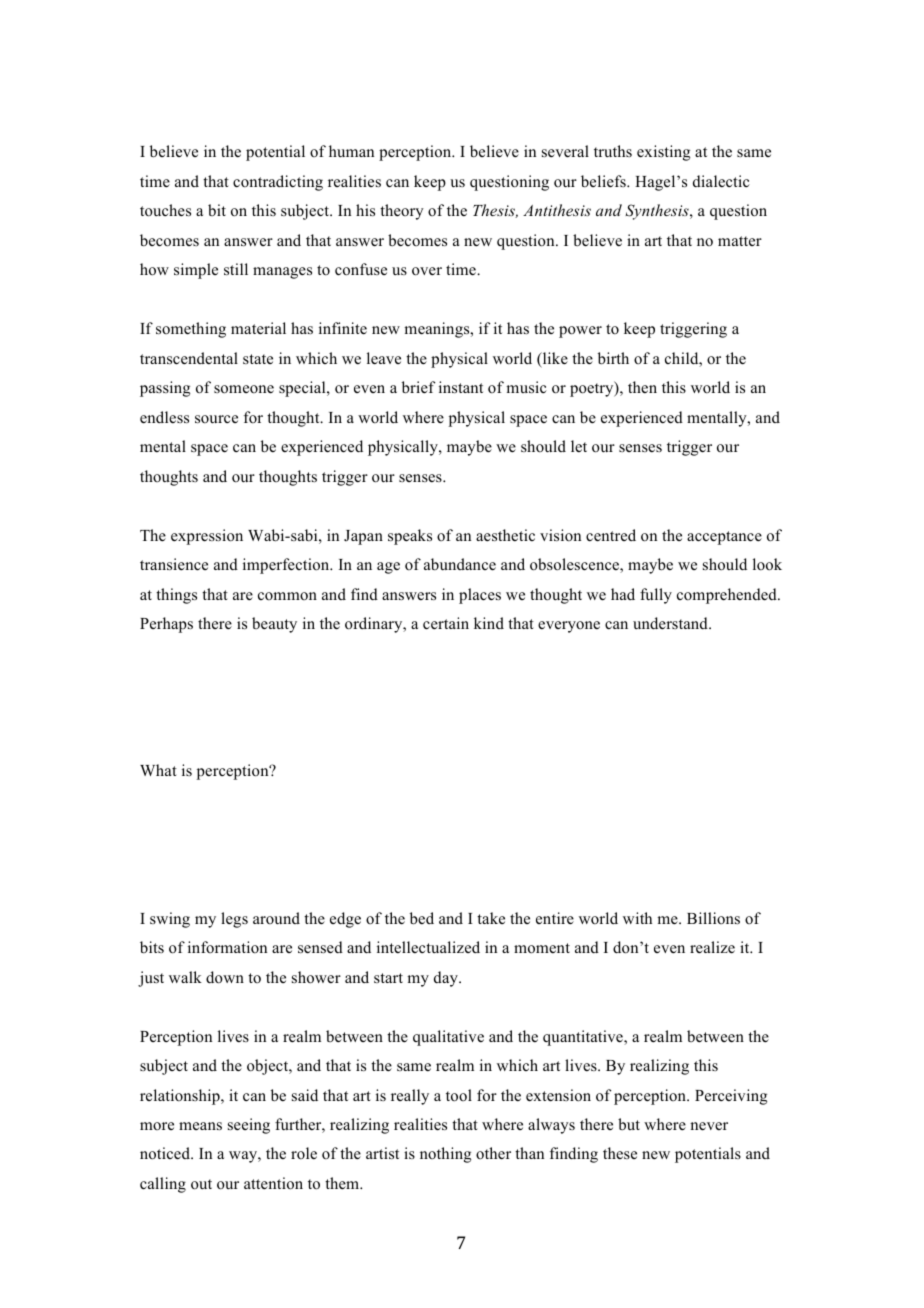  What do you see at coordinates (274, 625) in the screenshot?
I see `beauty` at bounding box center [274, 625].
